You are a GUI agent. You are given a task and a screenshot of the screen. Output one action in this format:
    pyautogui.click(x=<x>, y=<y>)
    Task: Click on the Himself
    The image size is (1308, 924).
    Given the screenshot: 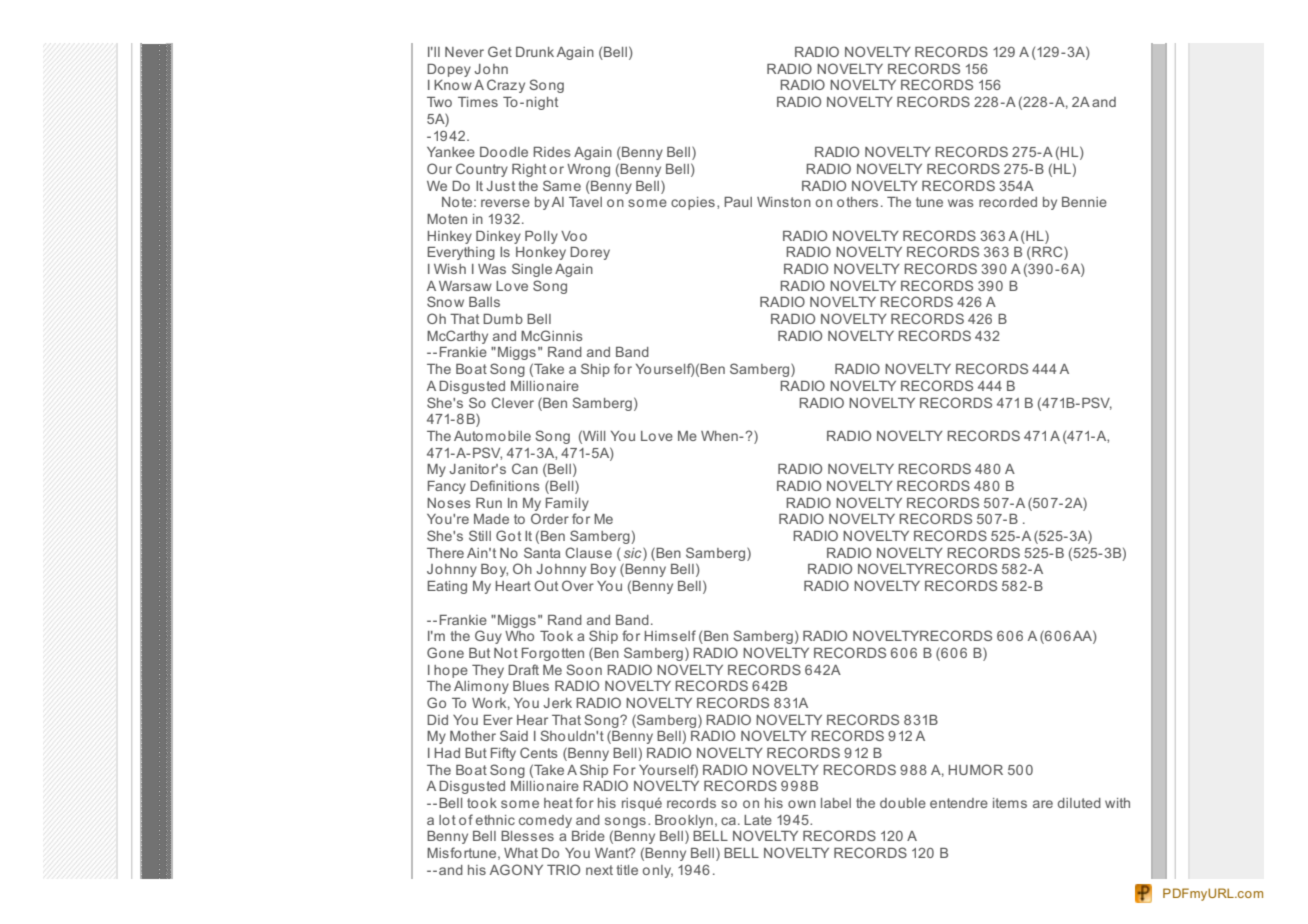 What is the action you would take?
    pyautogui.click(x=670, y=635)
